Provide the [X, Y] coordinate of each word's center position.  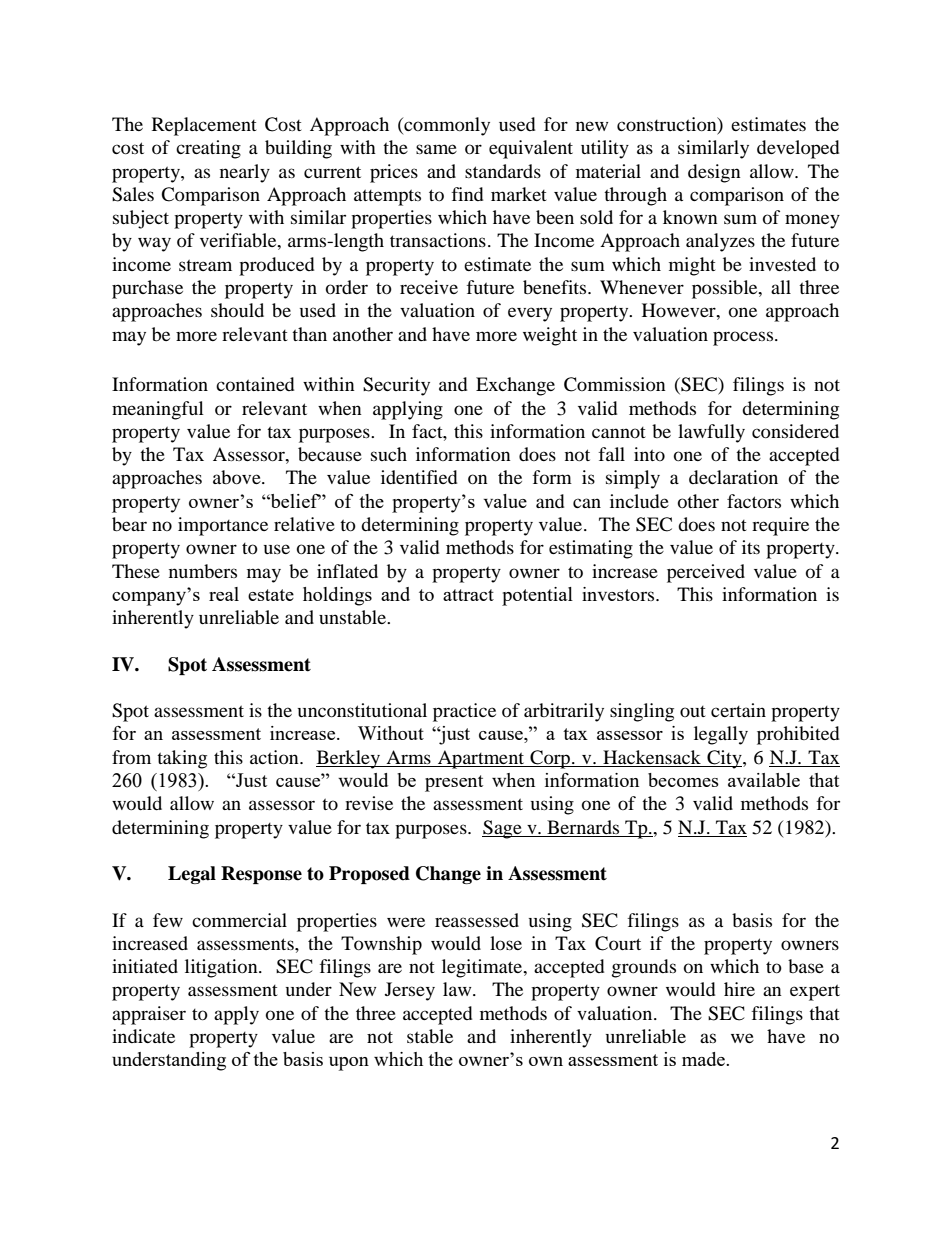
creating [208, 149]
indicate [143, 1036]
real [224, 594]
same [436, 149]
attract [468, 595]
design [714, 173]
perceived [706, 573]
